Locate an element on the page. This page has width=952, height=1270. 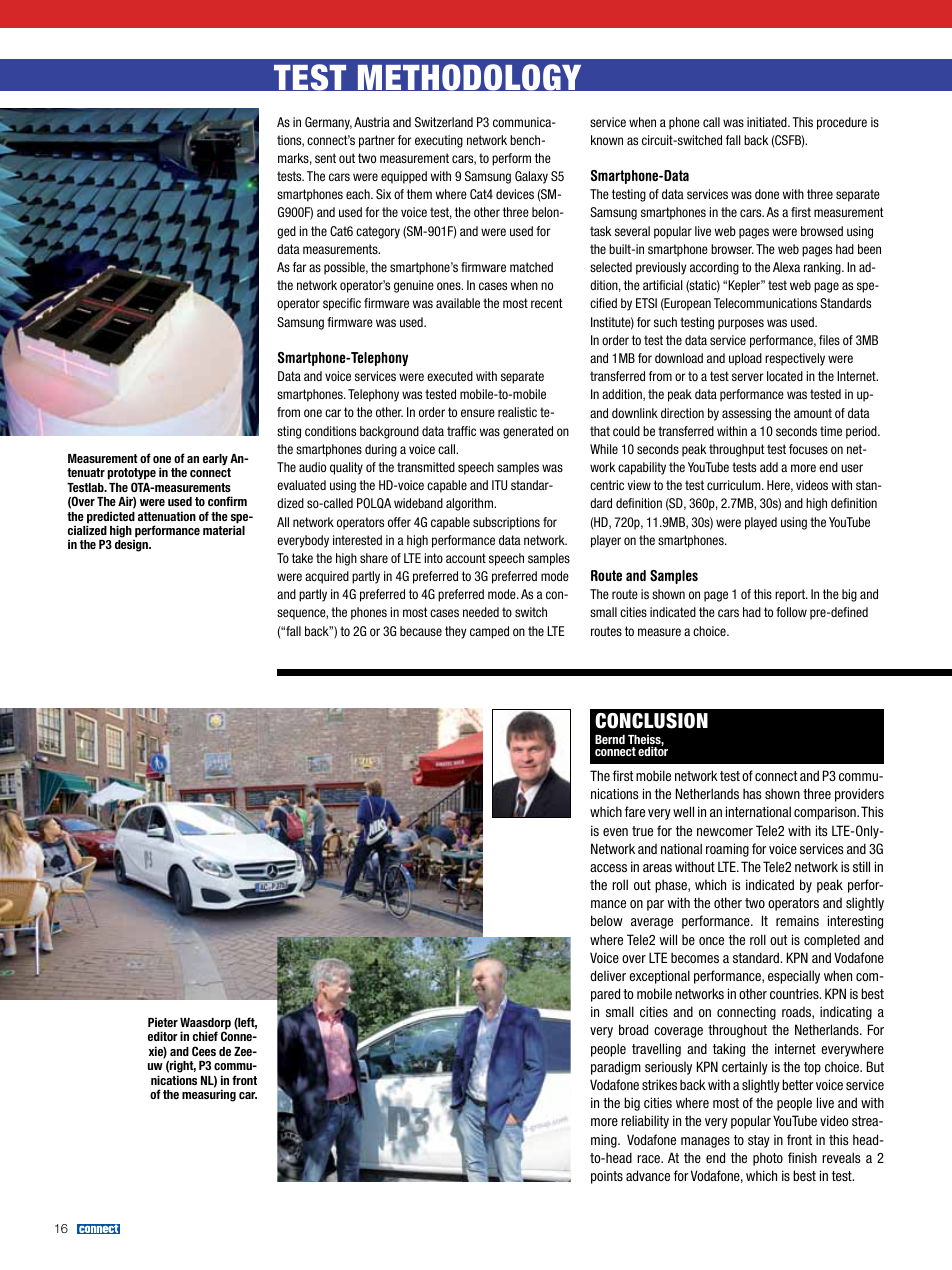
measuring is located at coordinates (209, 1095).
